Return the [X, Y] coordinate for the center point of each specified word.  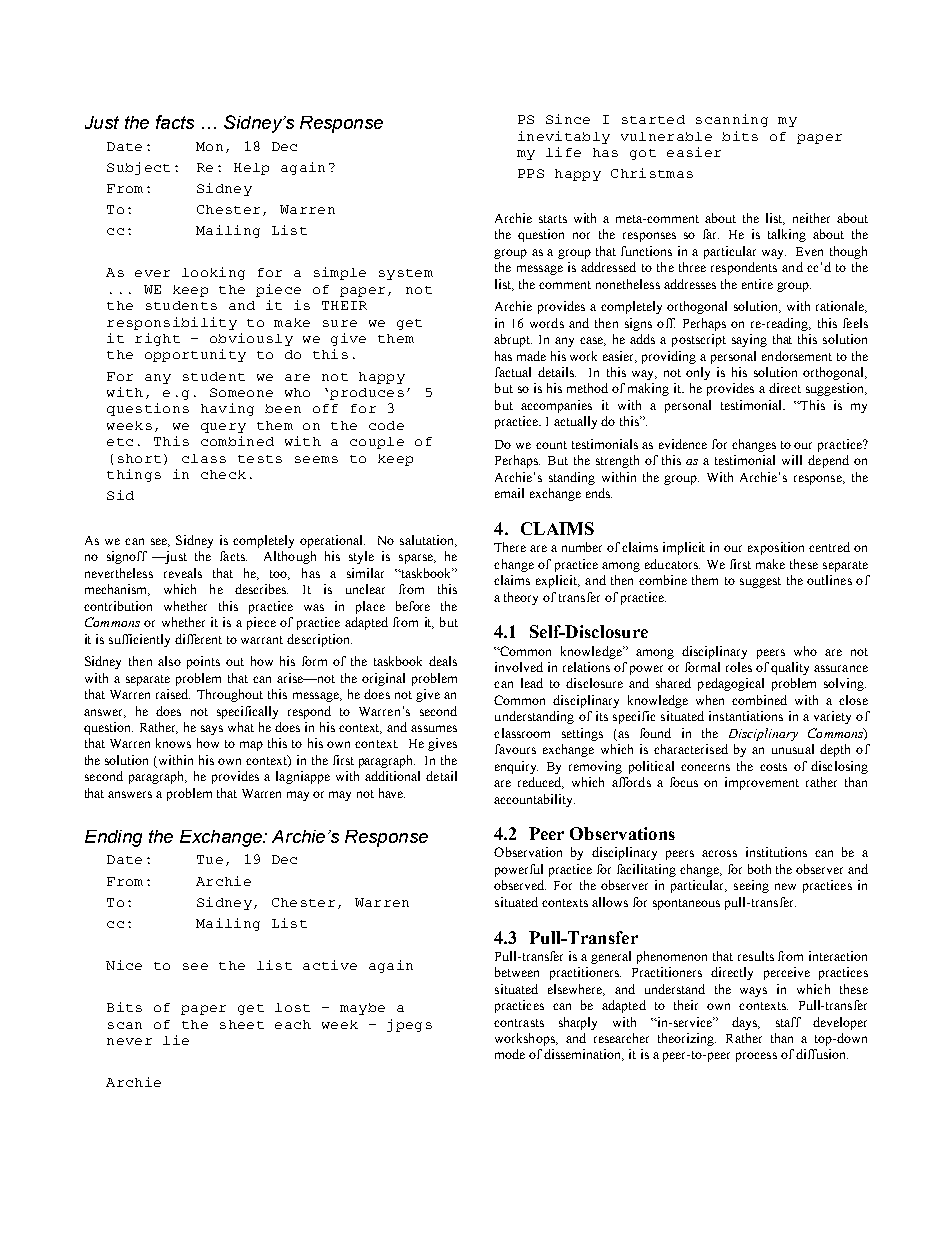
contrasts [519, 1023]
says [212, 730]
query [223, 428]
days [746, 1023]
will [792, 460]
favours [515, 749]
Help [251, 169]
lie [176, 1040]
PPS [531, 173]
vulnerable [666, 136]
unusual [793, 749]
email [509, 493]
